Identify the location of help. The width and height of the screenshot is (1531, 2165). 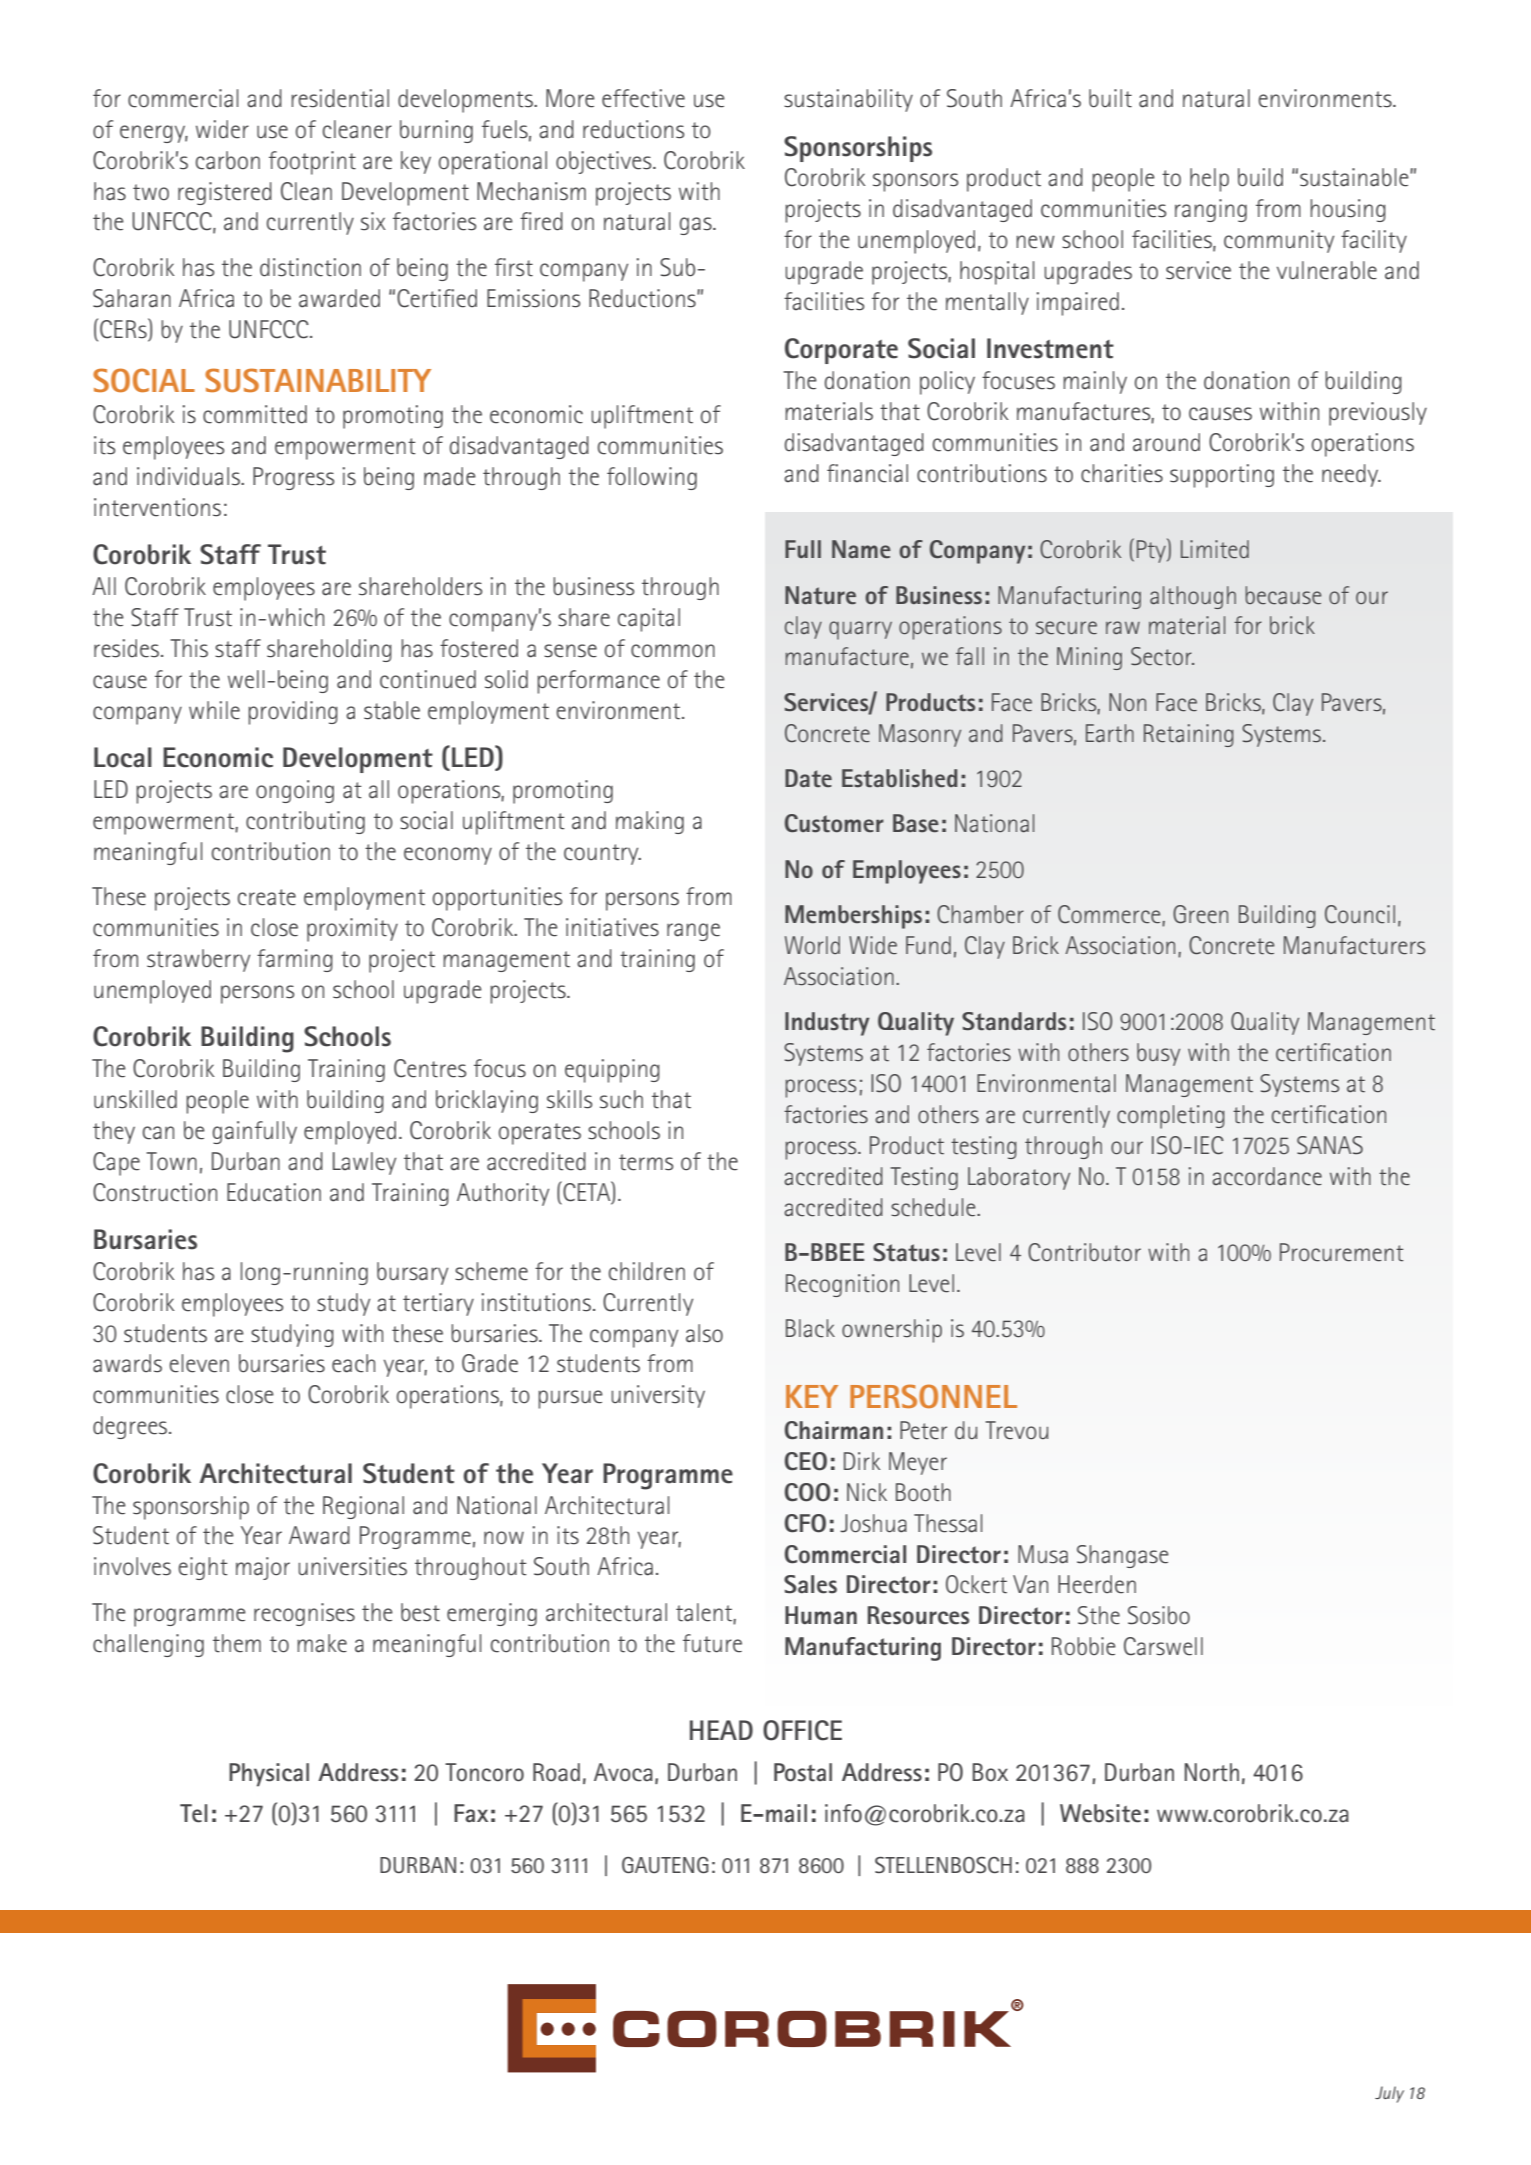
(1209, 180).
